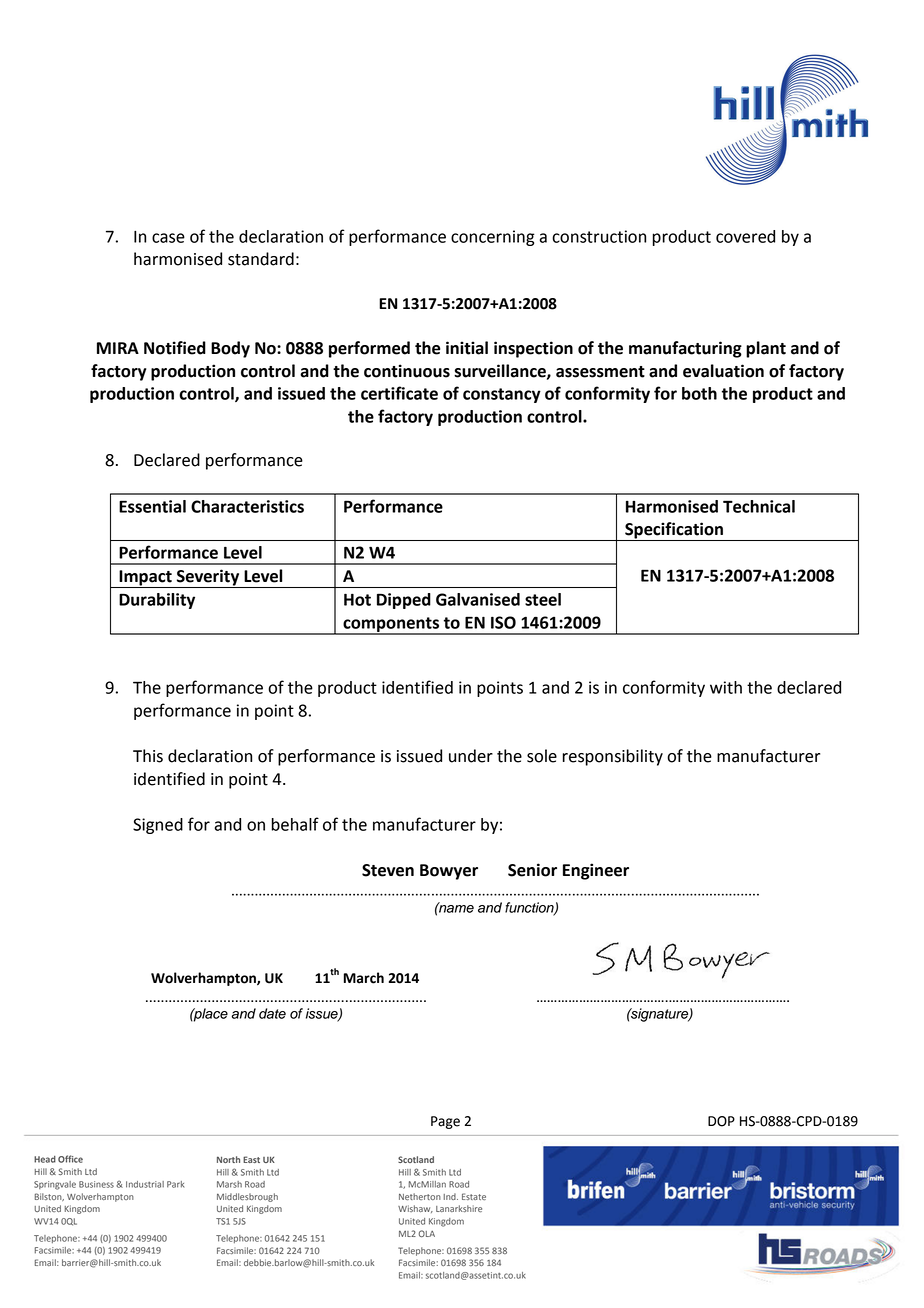 This image has width=924, height=1308. I want to click on Specification, so click(674, 531).
